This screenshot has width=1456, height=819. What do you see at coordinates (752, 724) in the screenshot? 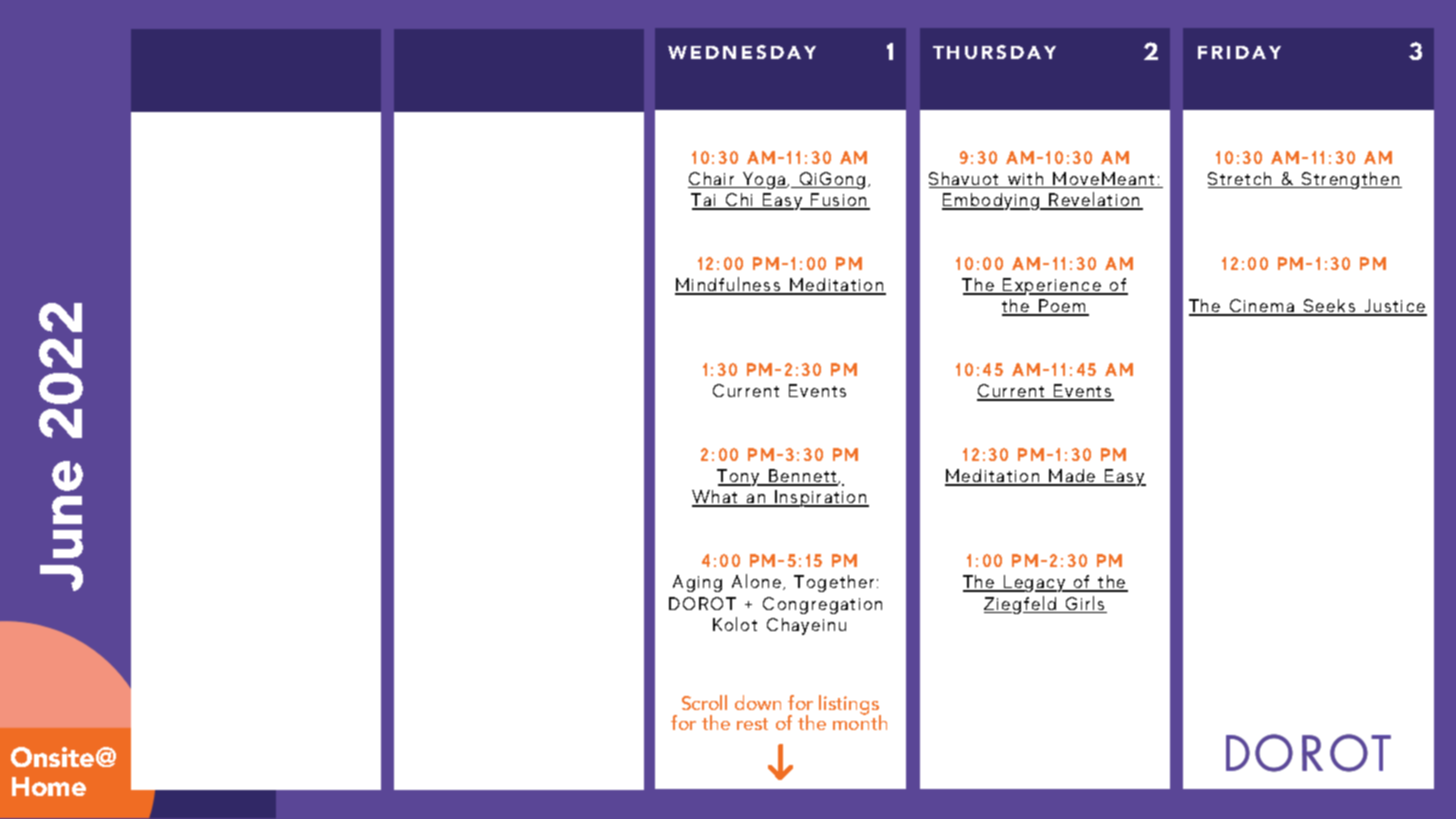
I see `rest` at bounding box center [752, 724].
